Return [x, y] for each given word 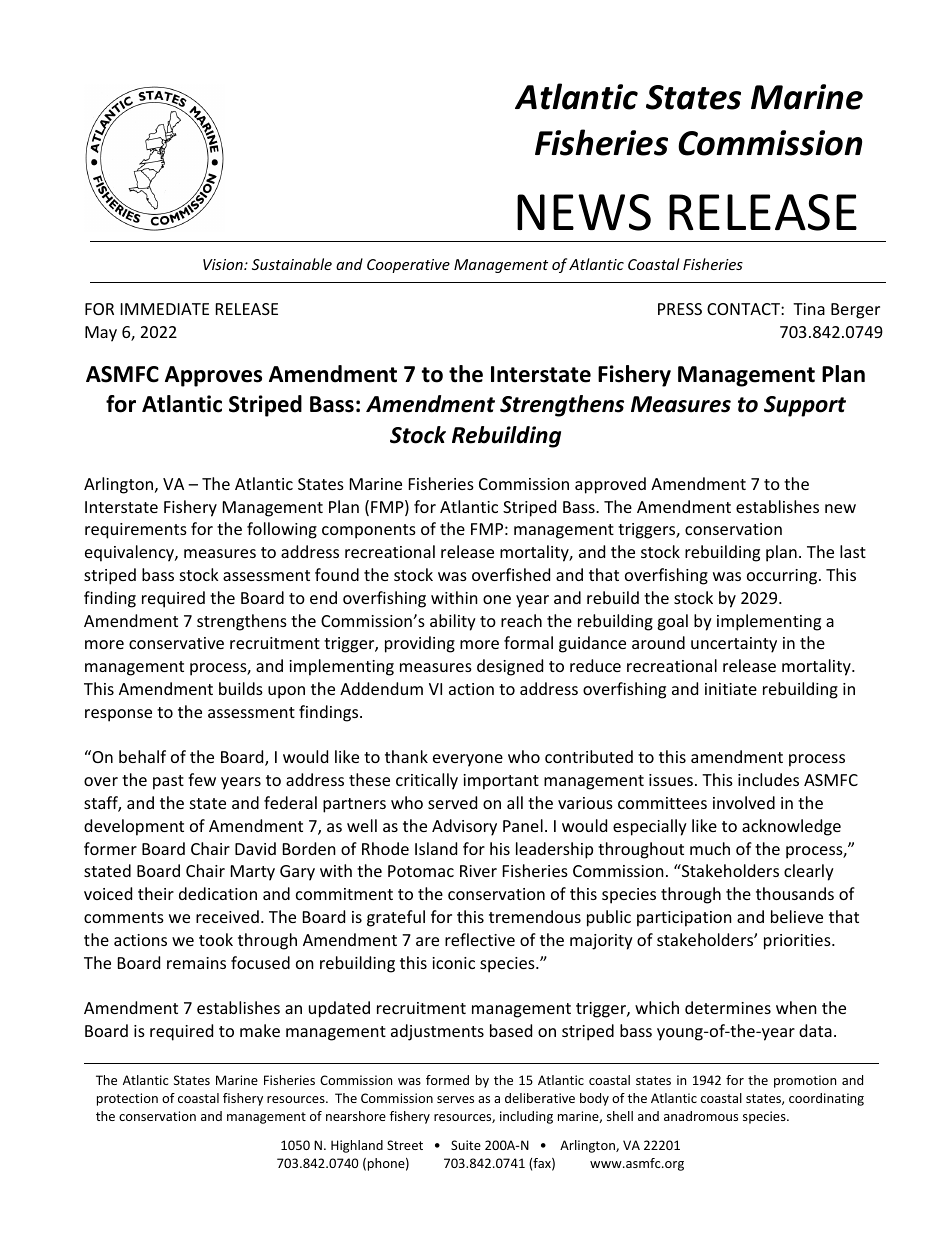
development [134, 827]
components [369, 531]
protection [127, 1099]
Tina [809, 309]
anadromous [701, 1116]
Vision [224, 264]
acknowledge [791, 827]
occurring [783, 577]
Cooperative [408, 266]
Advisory [464, 827]
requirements [136, 531]
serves [455, 1099]
